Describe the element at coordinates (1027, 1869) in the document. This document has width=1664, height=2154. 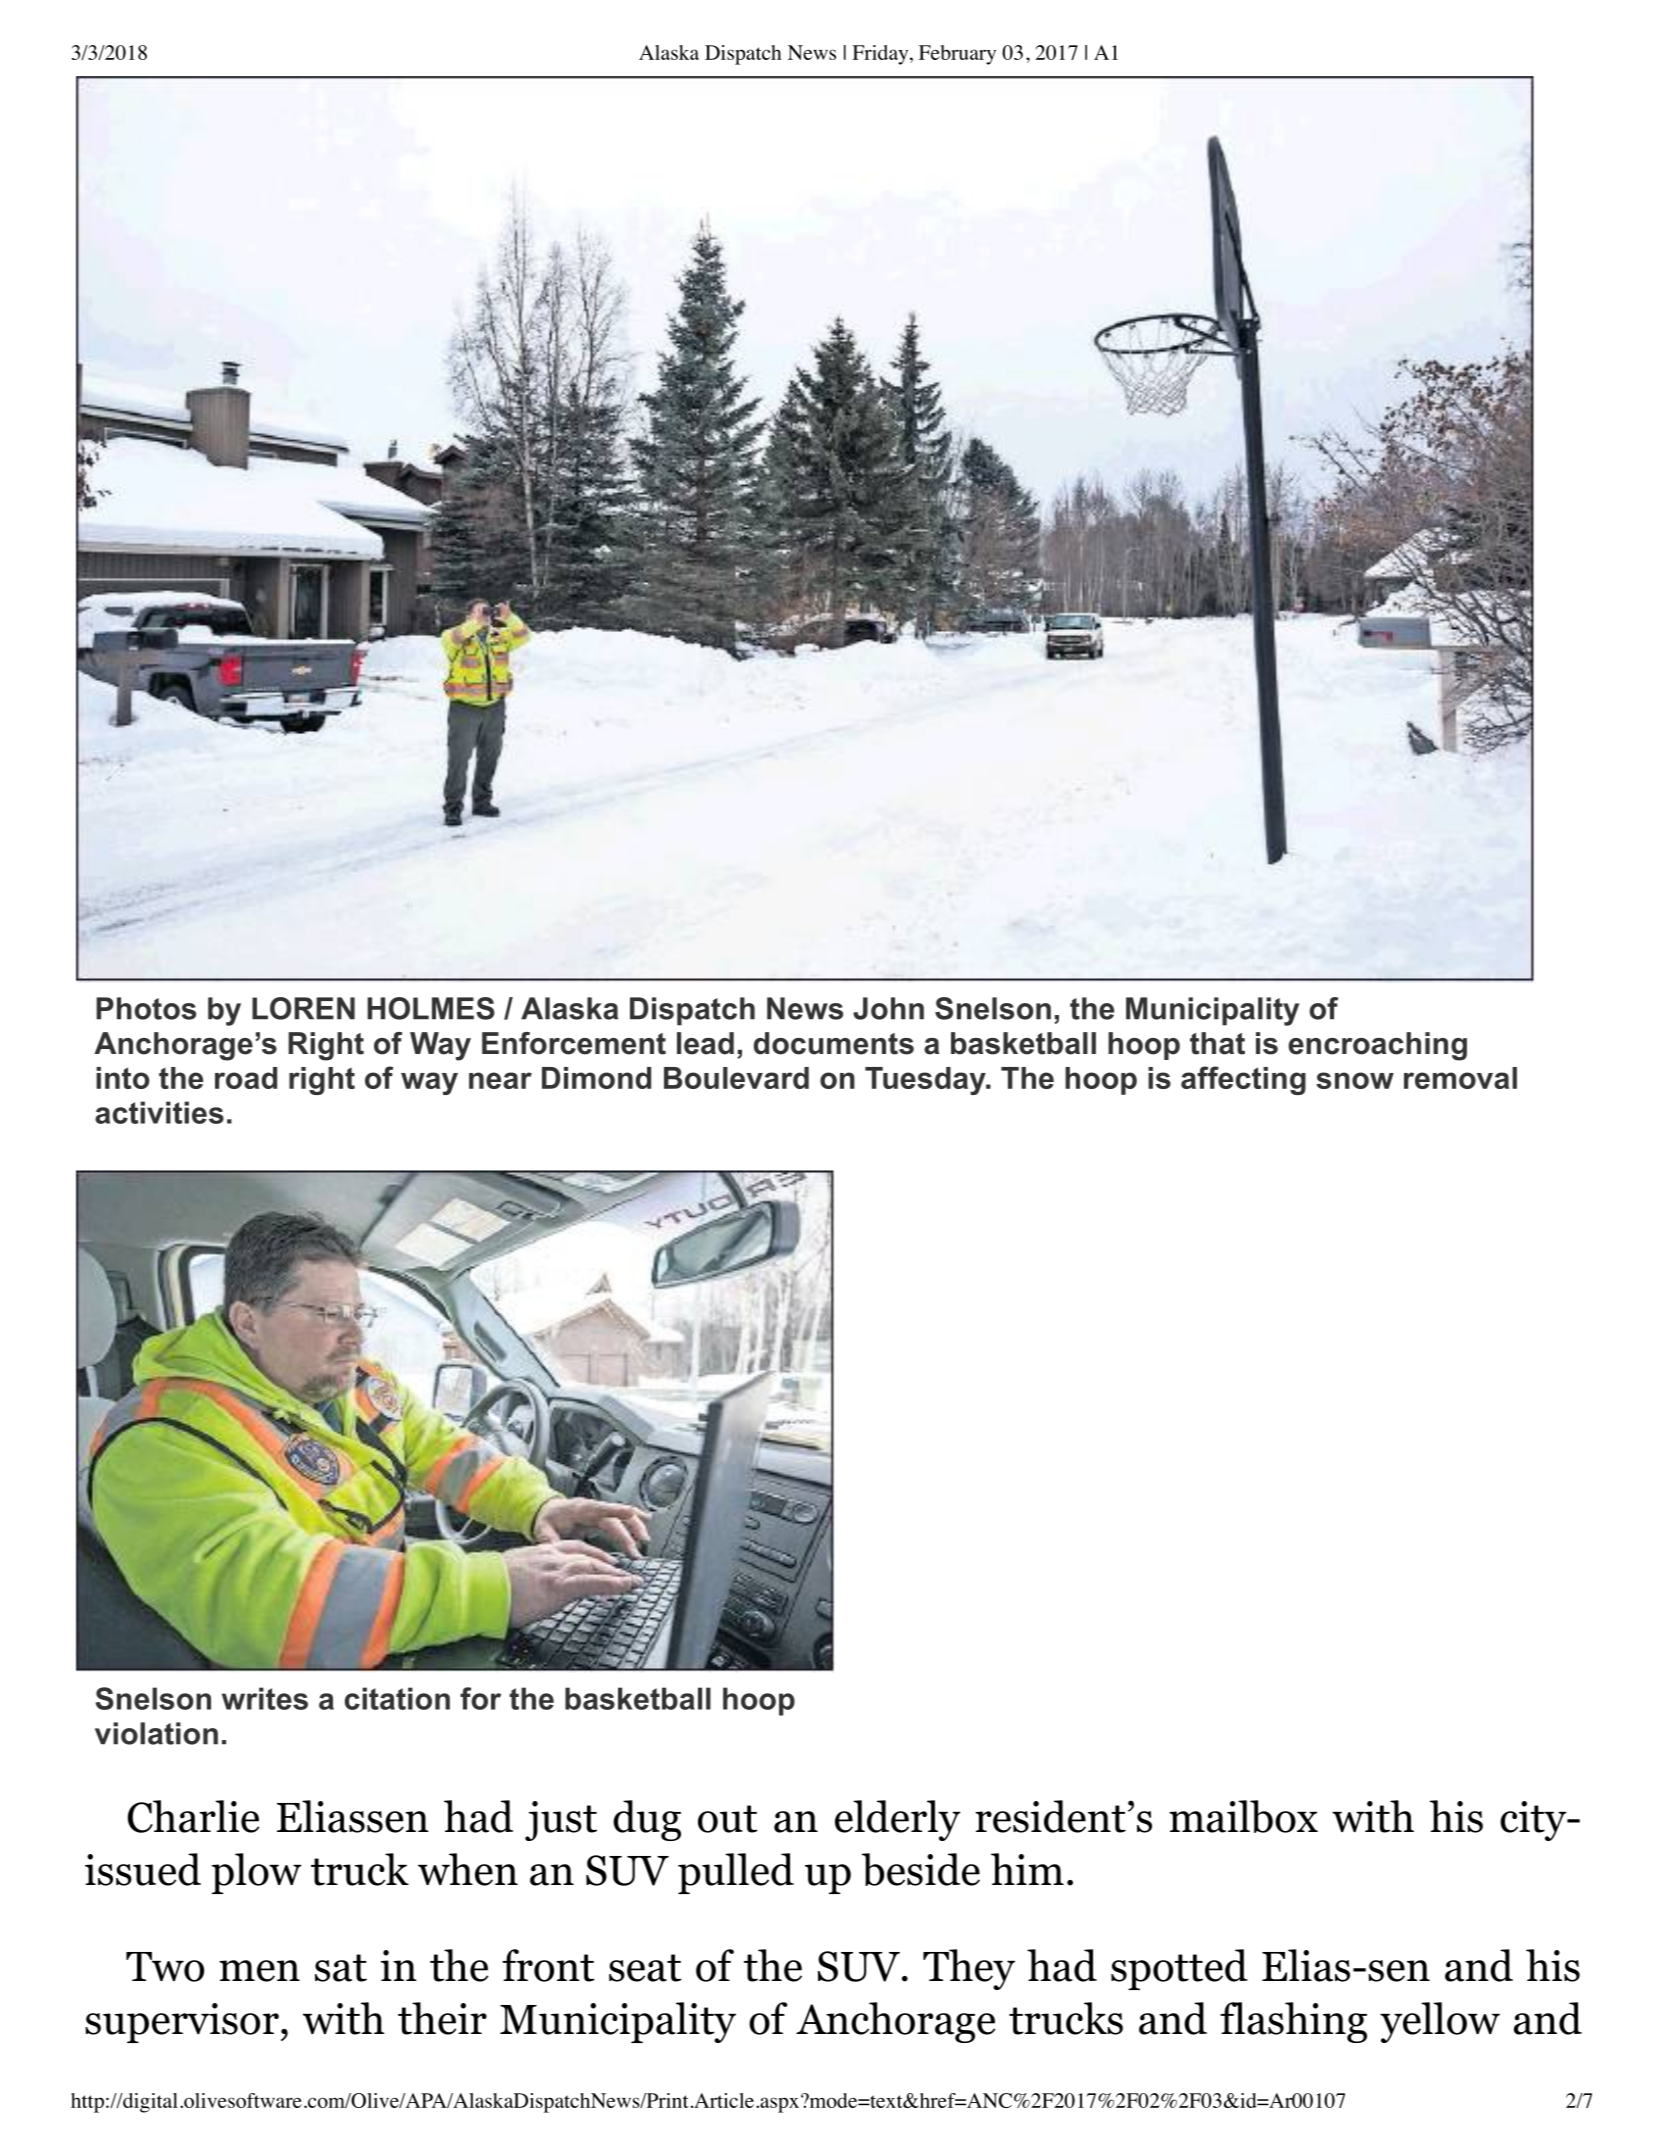
I see `him` at that location.
